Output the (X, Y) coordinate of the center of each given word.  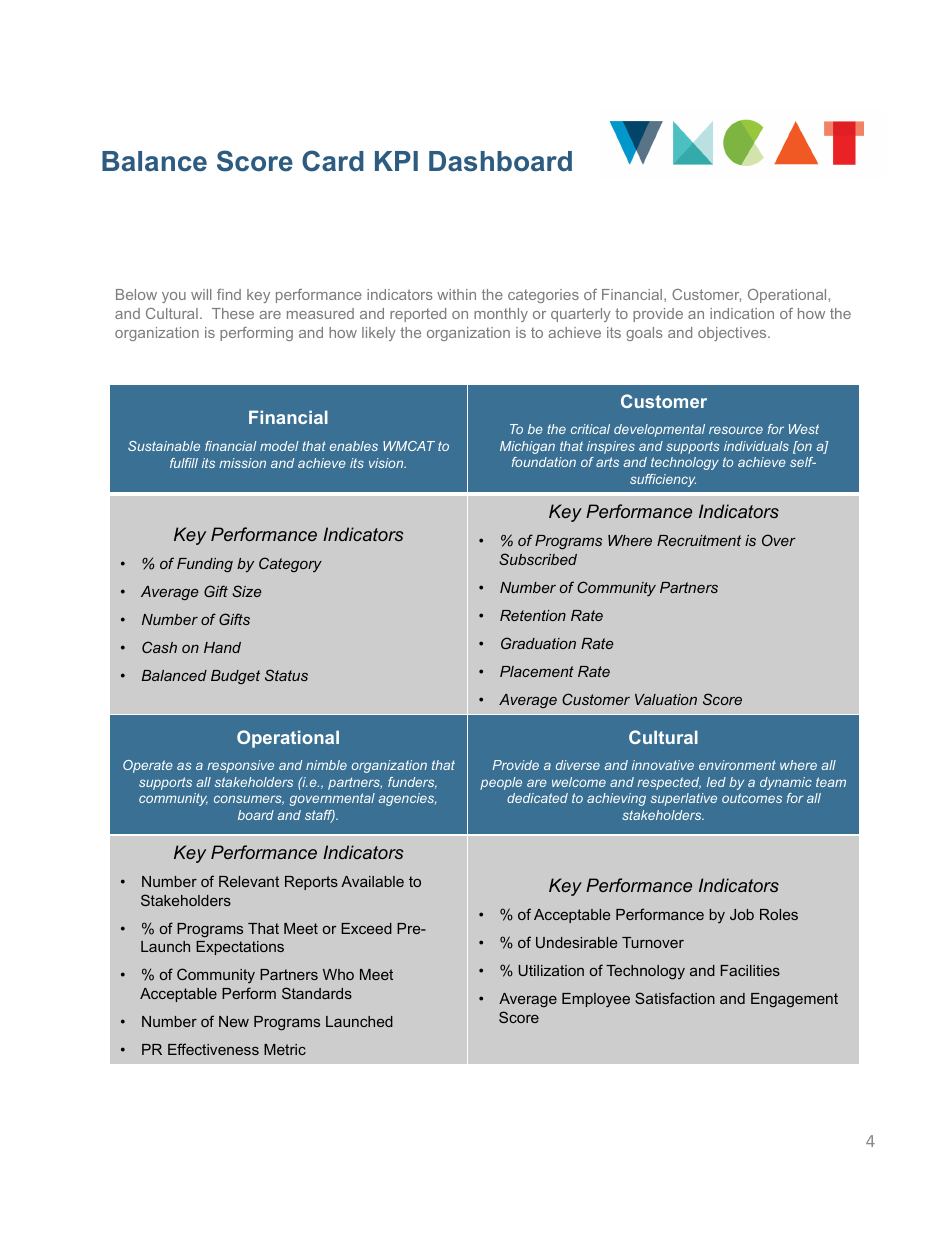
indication (742, 313)
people (501, 783)
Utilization (551, 970)
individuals (756, 446)
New (234, 1021)
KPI (396, 161)
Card (333, 161)
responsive (240, 766)
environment (737, 765)
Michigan (527, 447)
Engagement (794, 1000)
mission (242, 463)
